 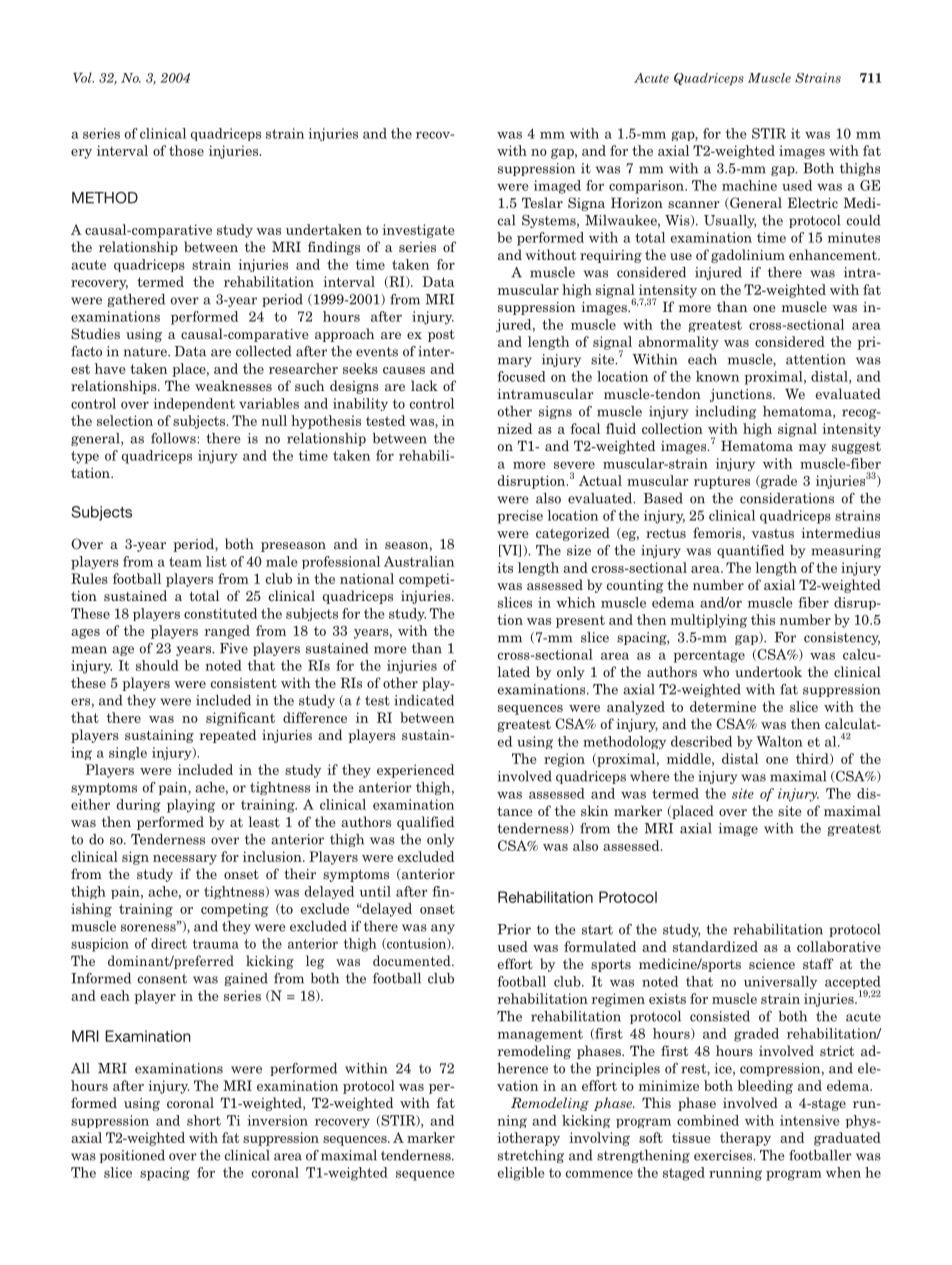 What do you see at coordinates (773, 533) in the document?
I see `vastus` at bounding box center [773, 533].
